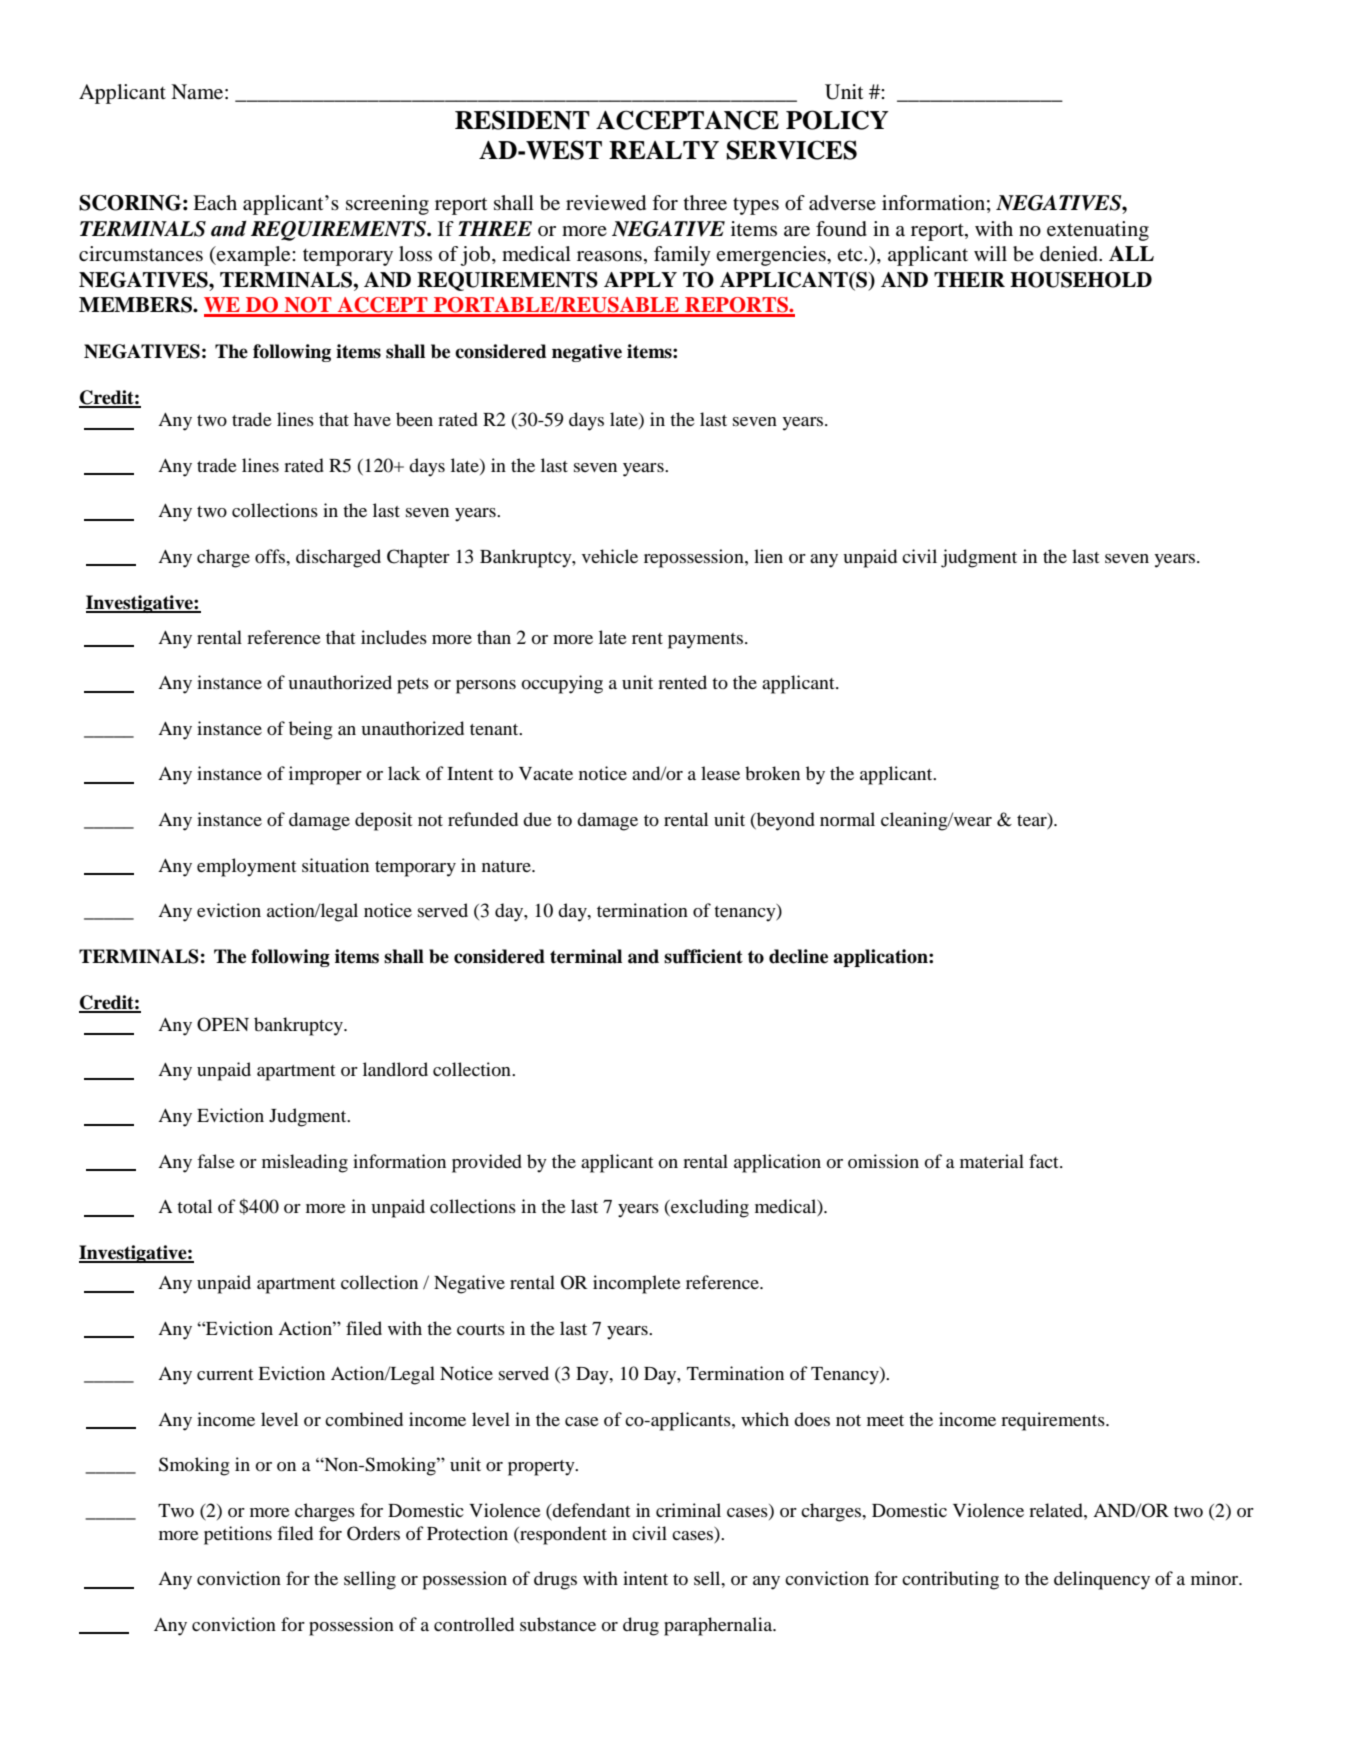 The image size is (1347, 1743). What do you see at coordinates (664, 150) in the screenshot?
I see `REALTY` at bounding box center [664, 150].
